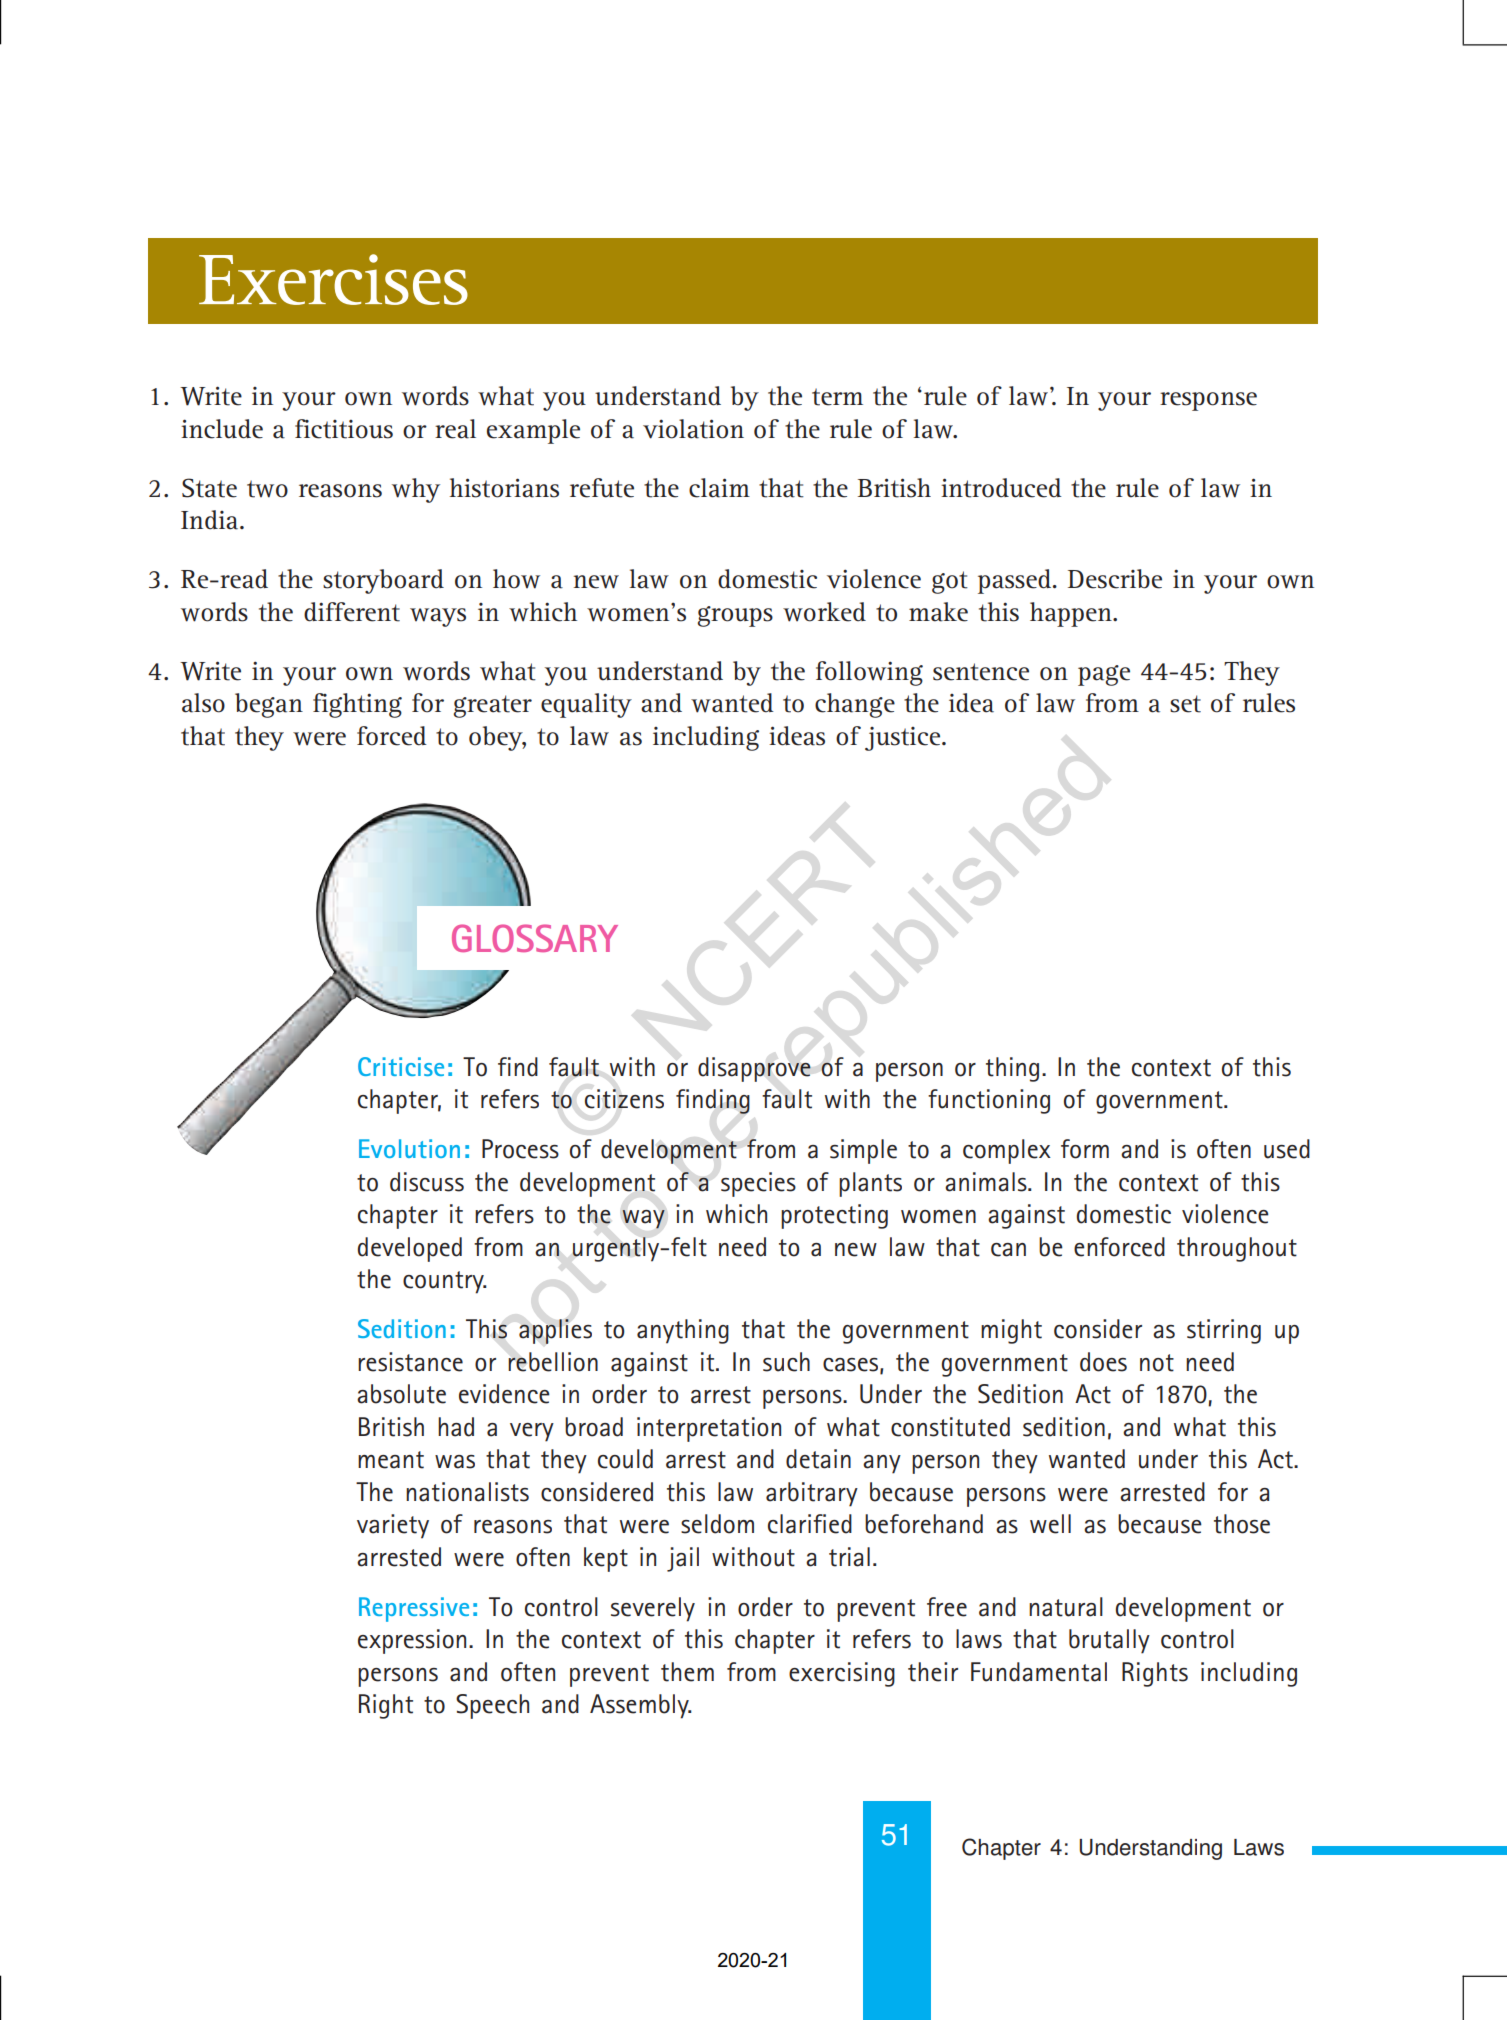 The width and height of the document is (1507, 2020). I want to click on brutally, so click(1109, 1641).
